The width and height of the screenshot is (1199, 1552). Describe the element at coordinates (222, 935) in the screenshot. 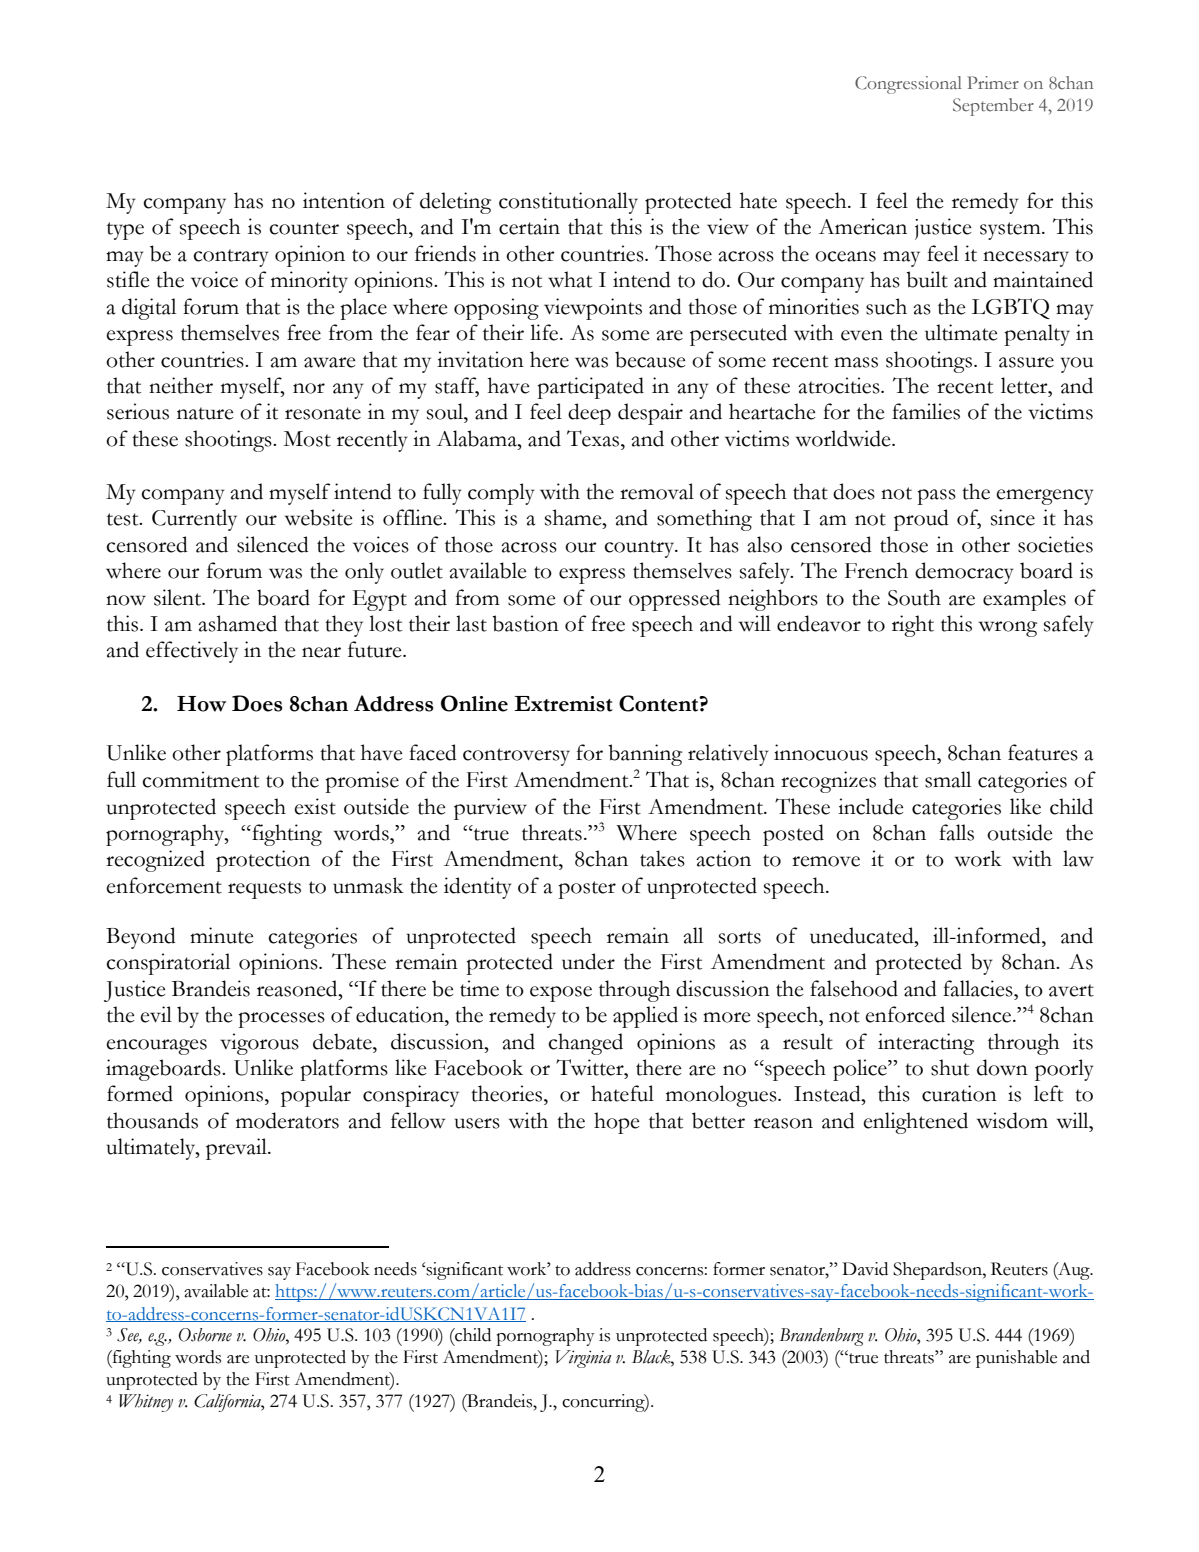

I see `minute` at that location.
